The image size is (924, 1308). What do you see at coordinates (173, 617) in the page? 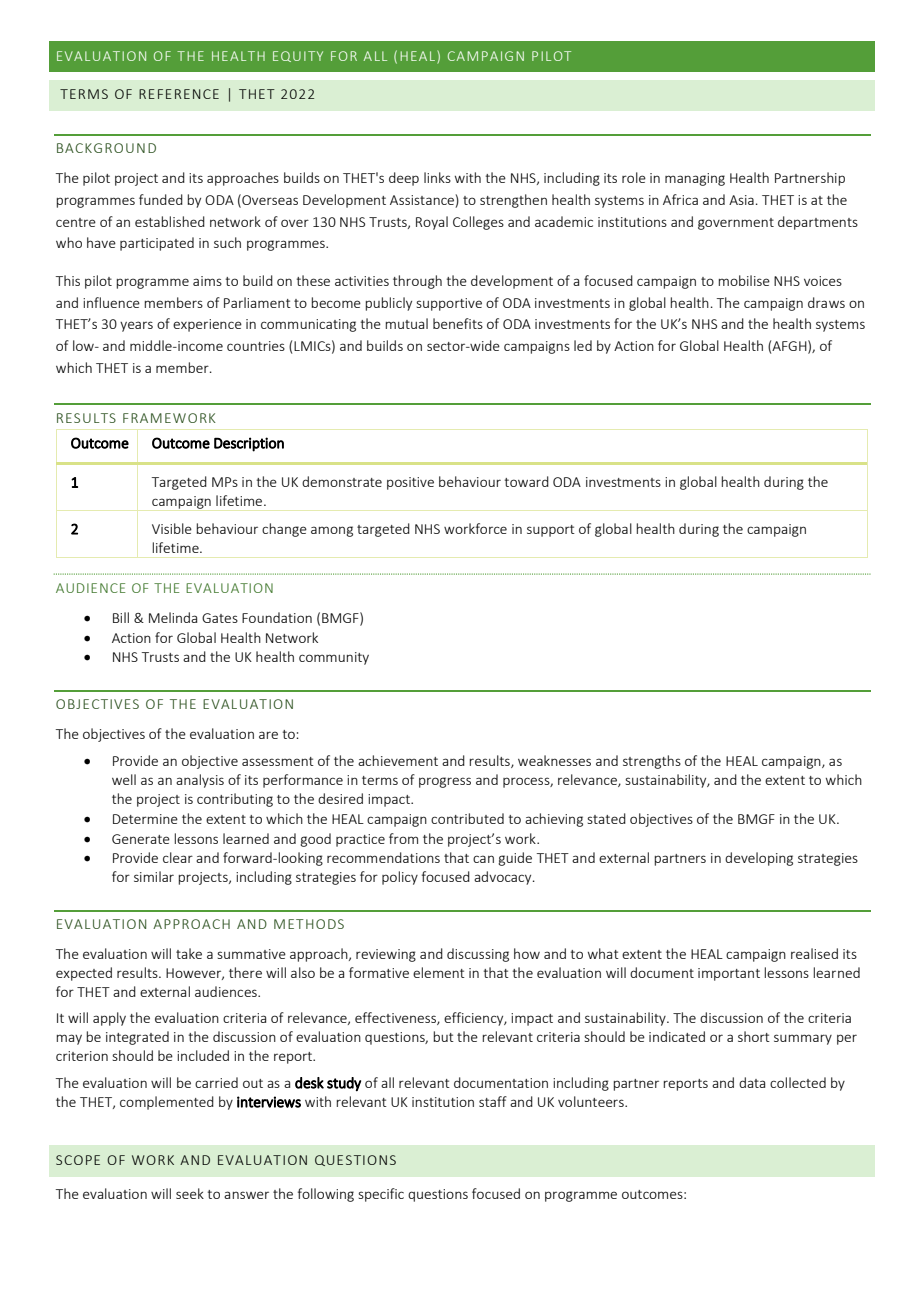
I see `Melinda` at bounding box center [173, 617].
